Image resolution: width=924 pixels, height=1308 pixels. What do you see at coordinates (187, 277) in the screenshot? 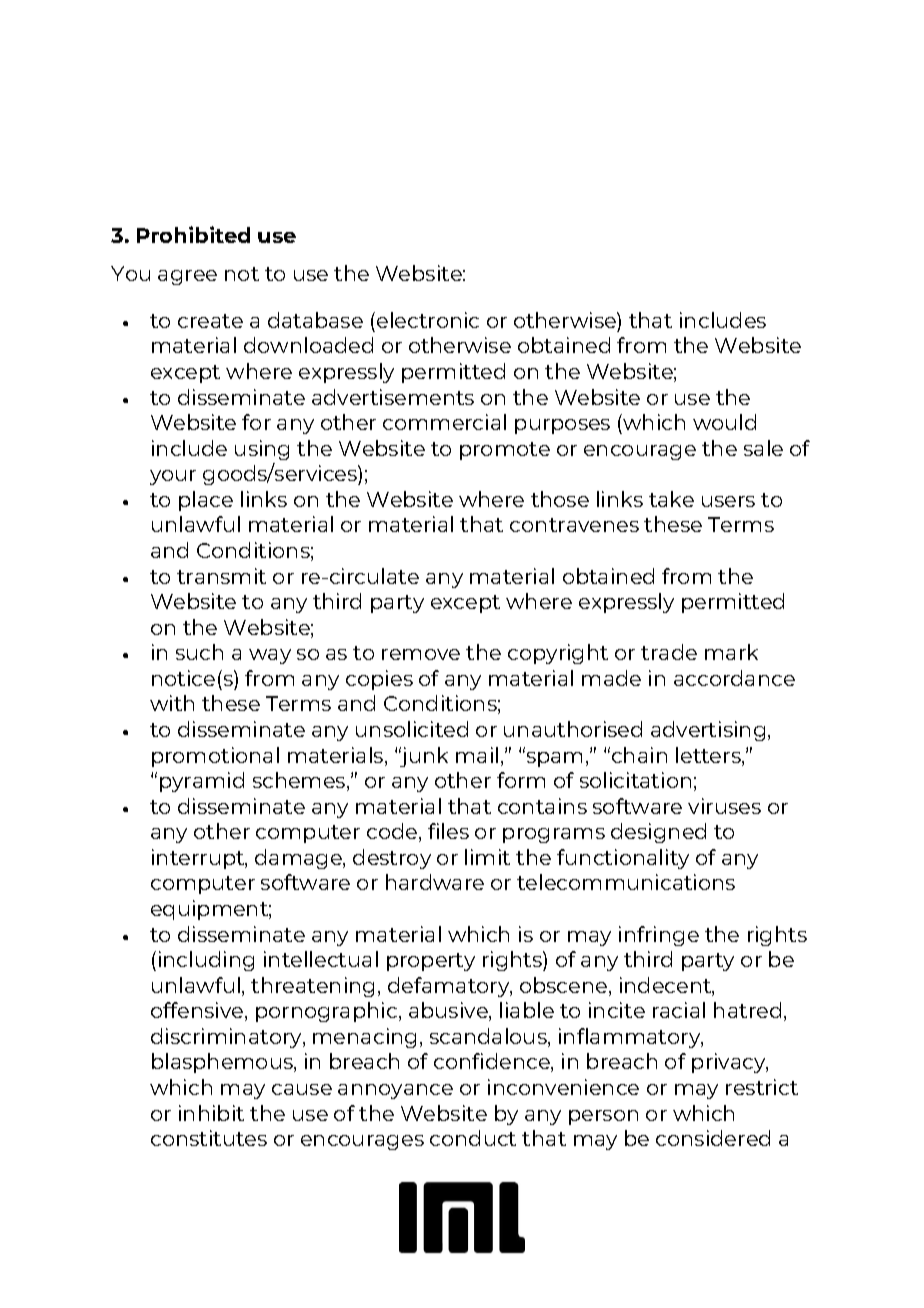
I see `agree` at bounding box center [187, 277].
